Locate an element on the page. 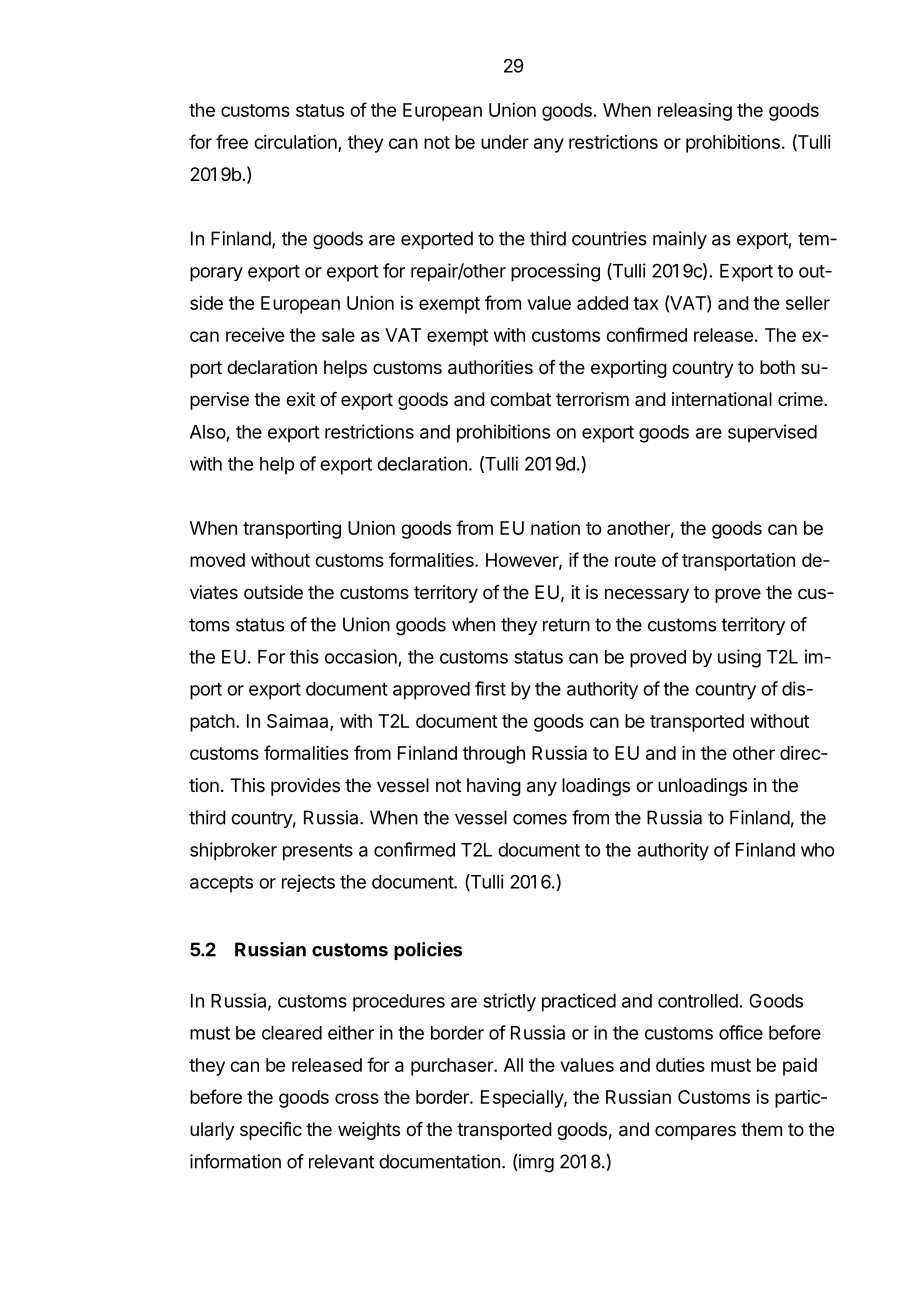 Image resolution: width=924 pixels, height=1308 pixels. free is located at coordinates (232, 141).
